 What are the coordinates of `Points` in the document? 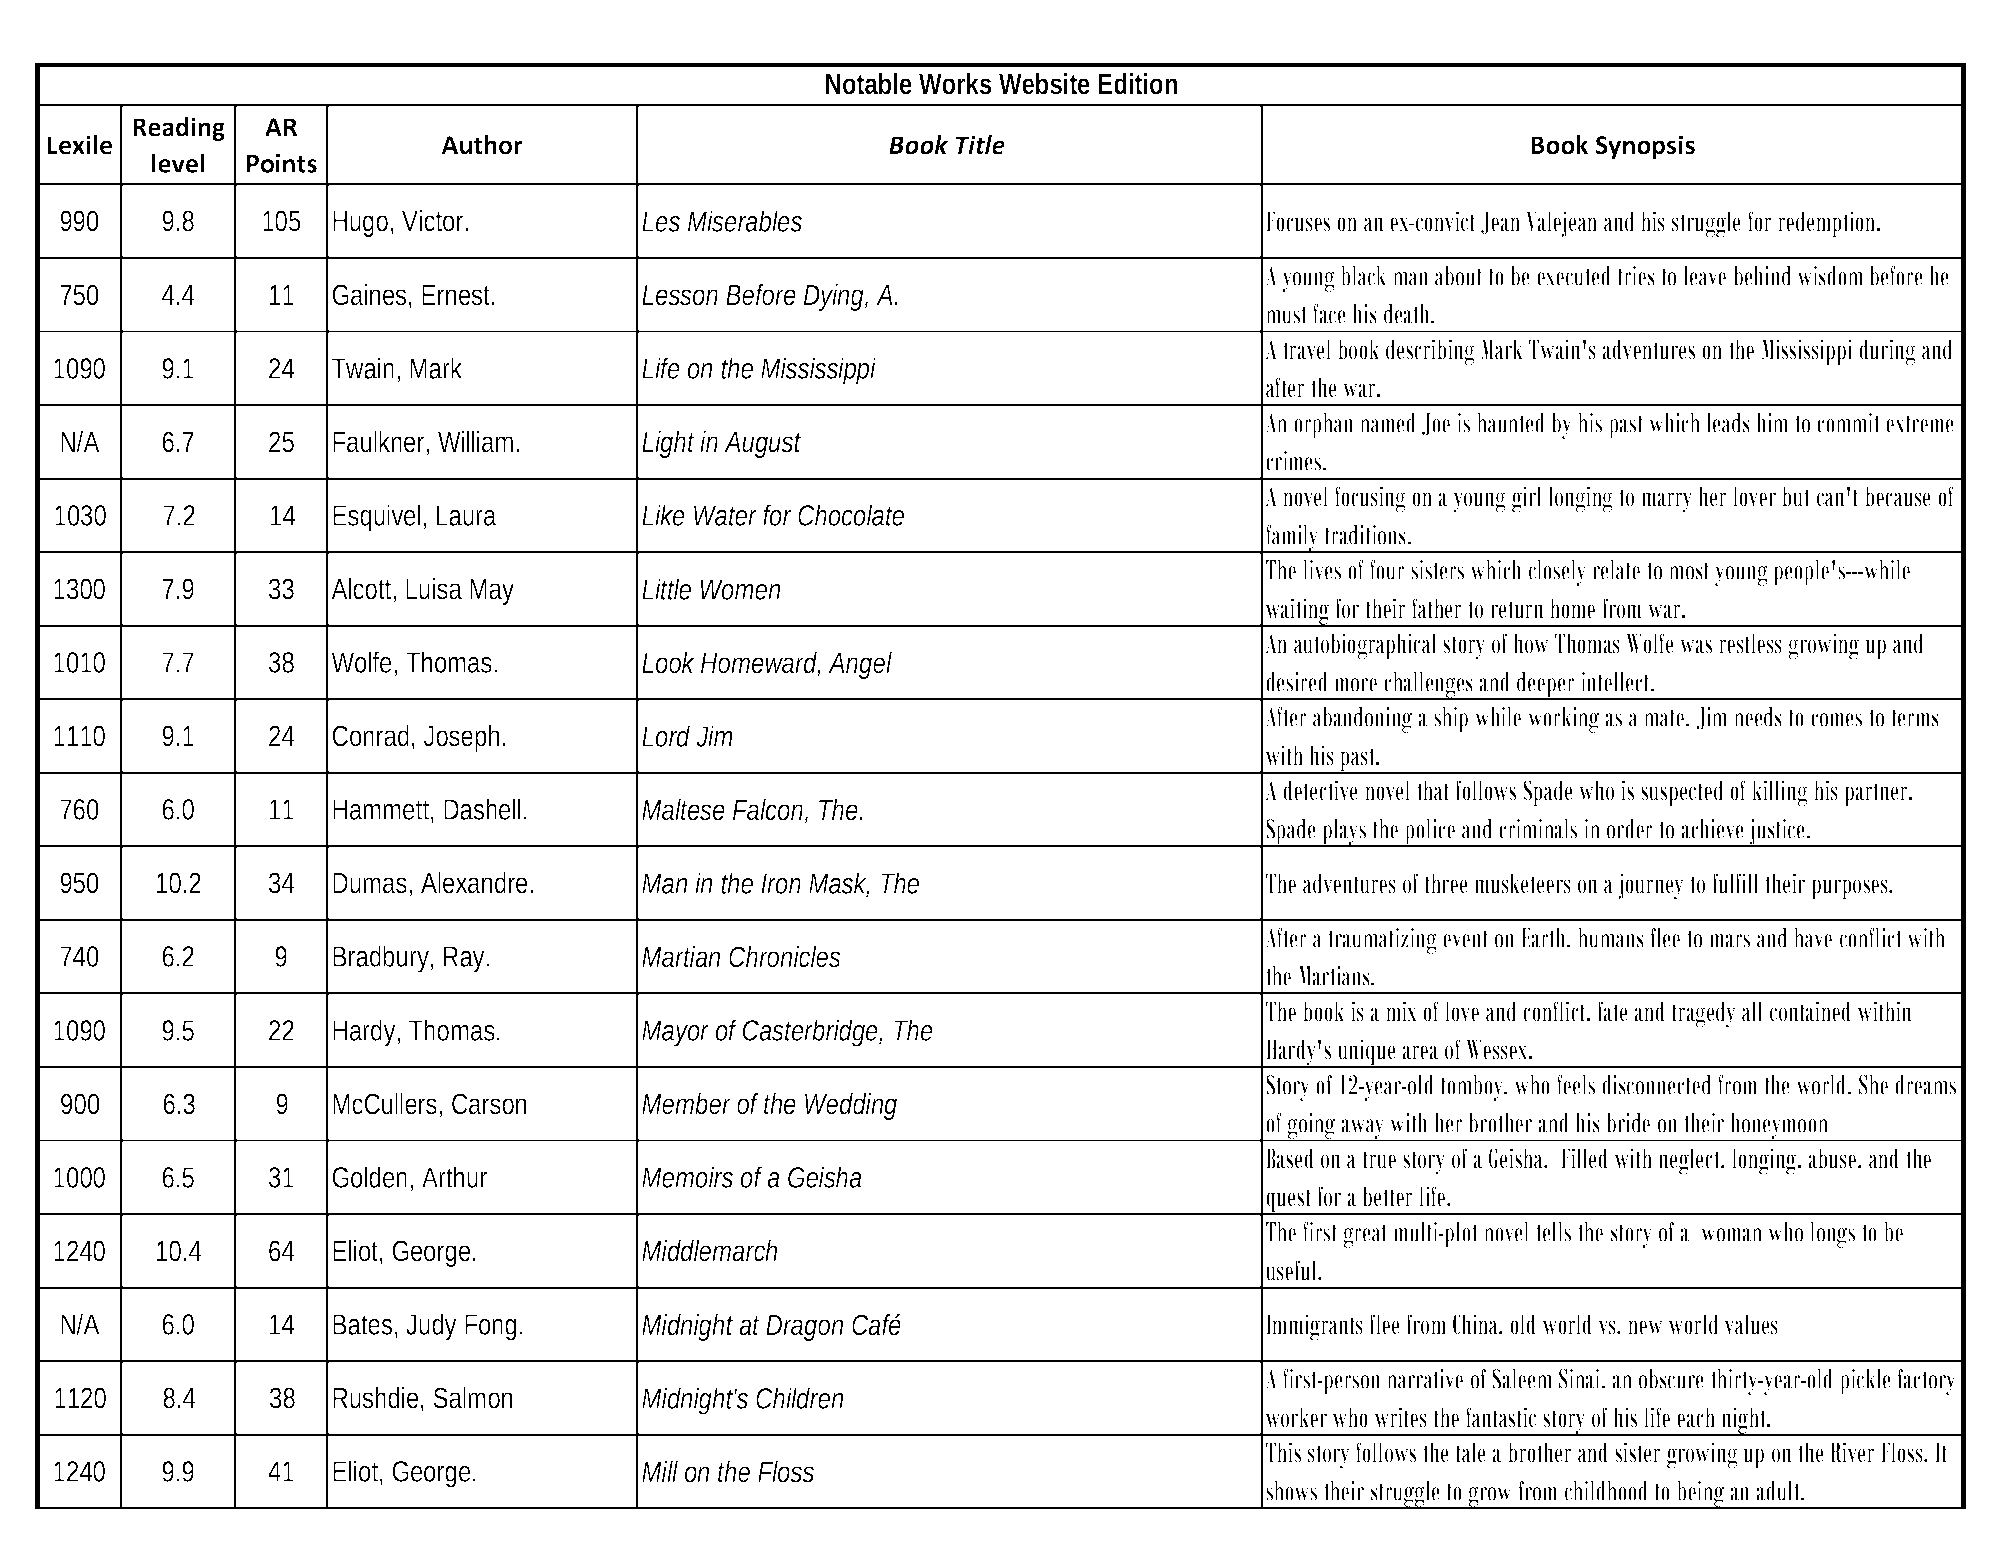 It's located at (282, 163).
